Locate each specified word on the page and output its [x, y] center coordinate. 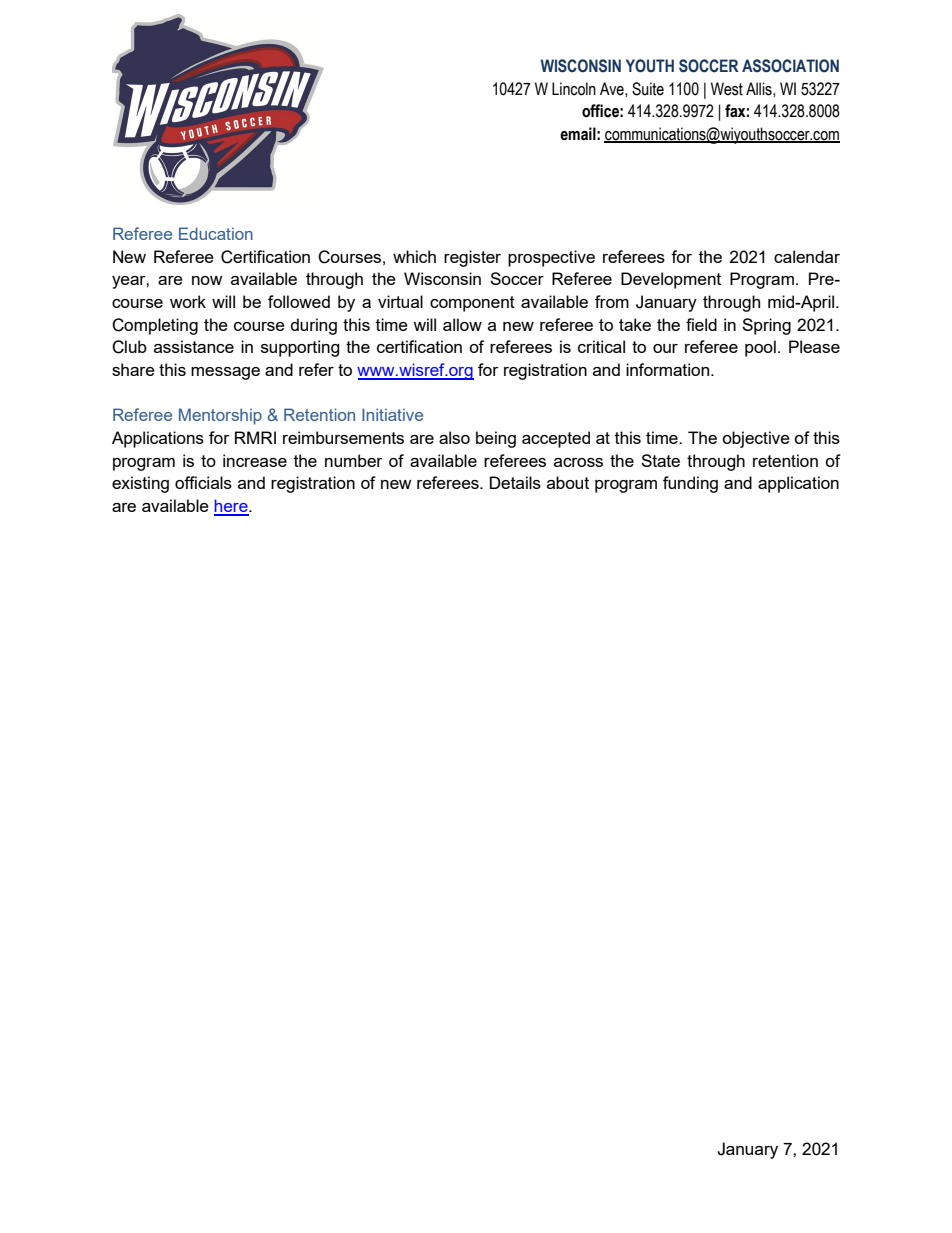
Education [216, 233]
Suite [648, 89]
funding [690, 484]
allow [462, 324]
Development [671, 280]
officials [203, 482]
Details [515, 482]
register [472, 258]
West [727, 89]
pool [760, 348]
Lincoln [574, 89]
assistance [194, 346]
